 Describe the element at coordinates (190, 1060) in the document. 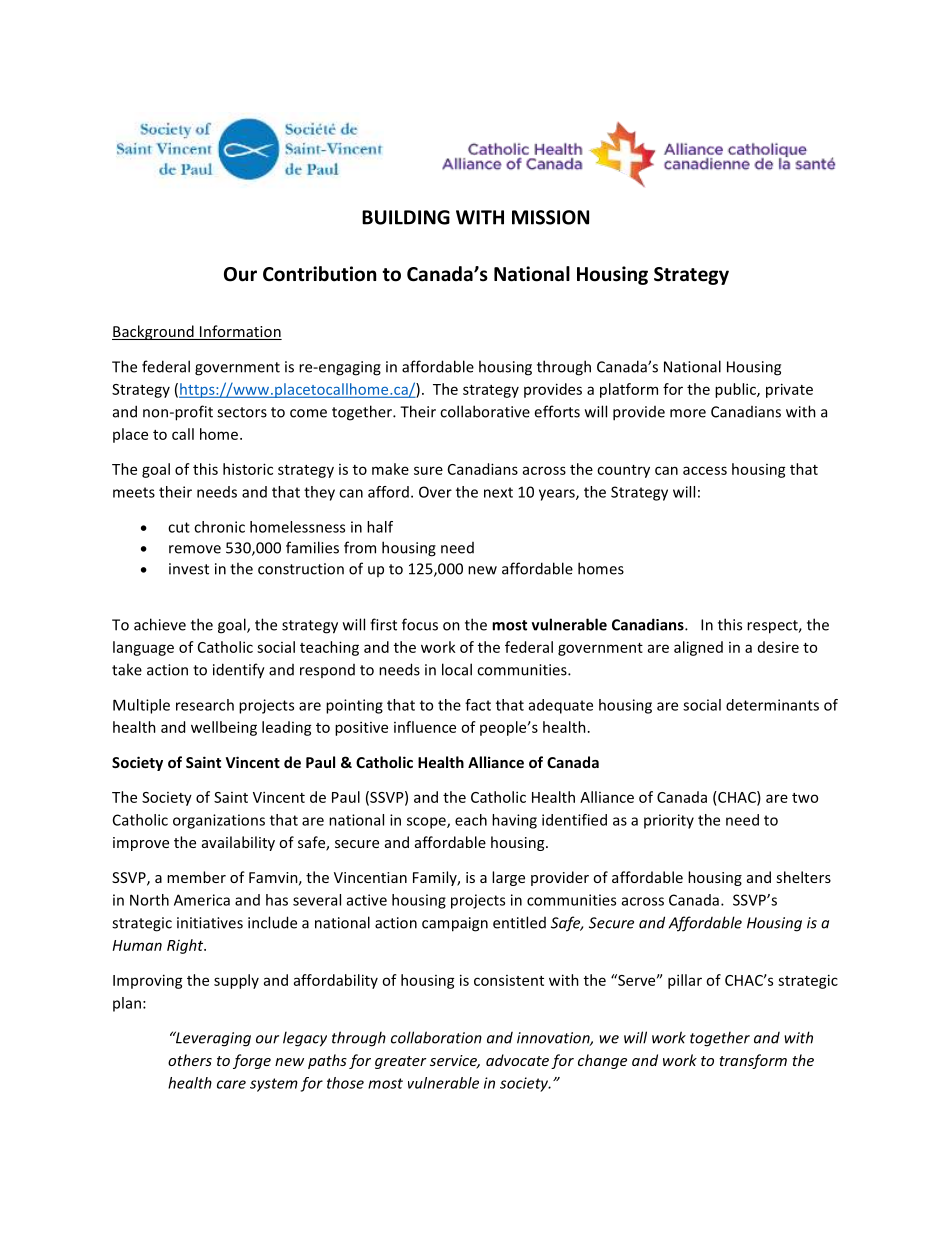

I see `others` at that location.
